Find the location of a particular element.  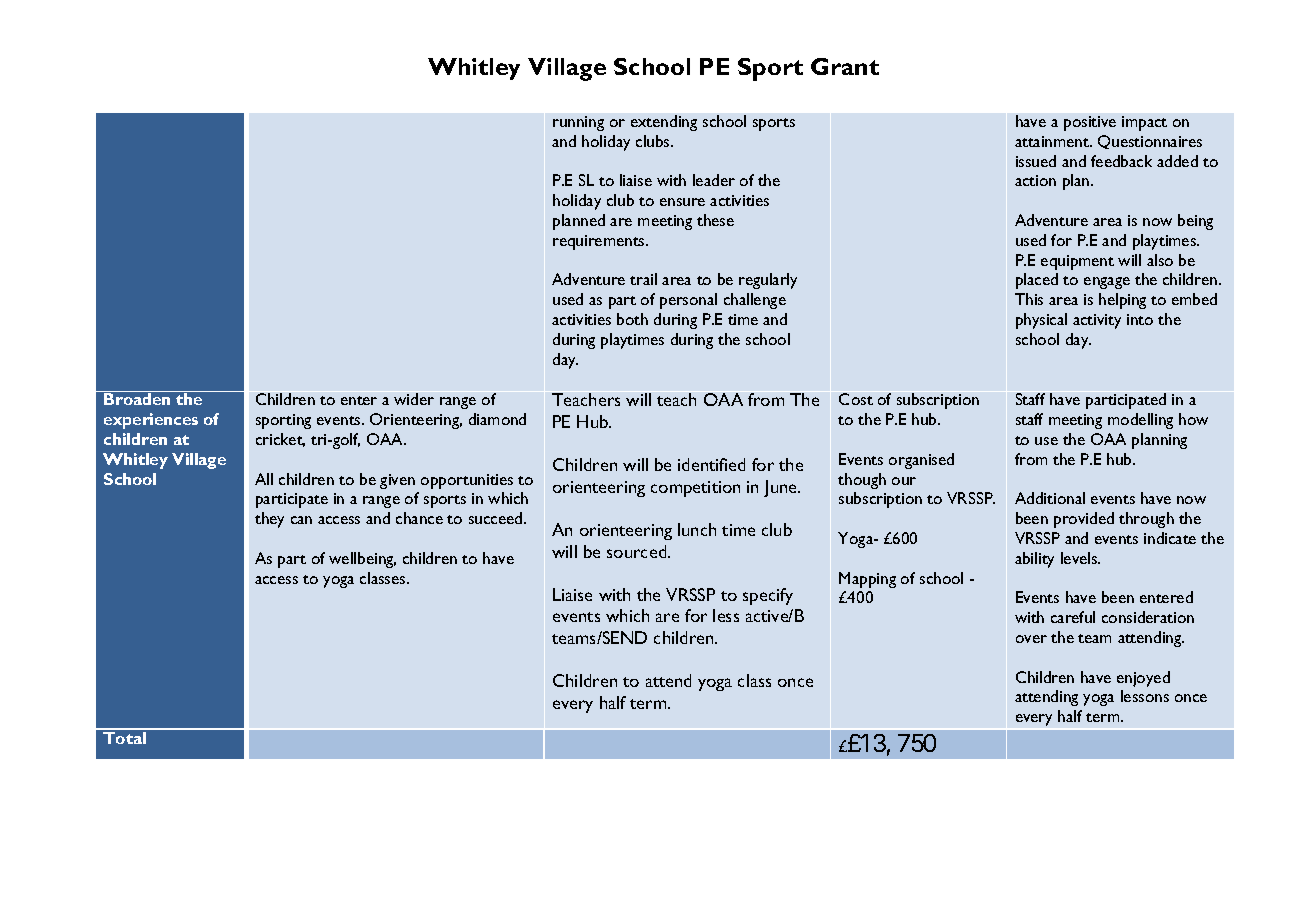

running is located at coordinates (578, 123).
